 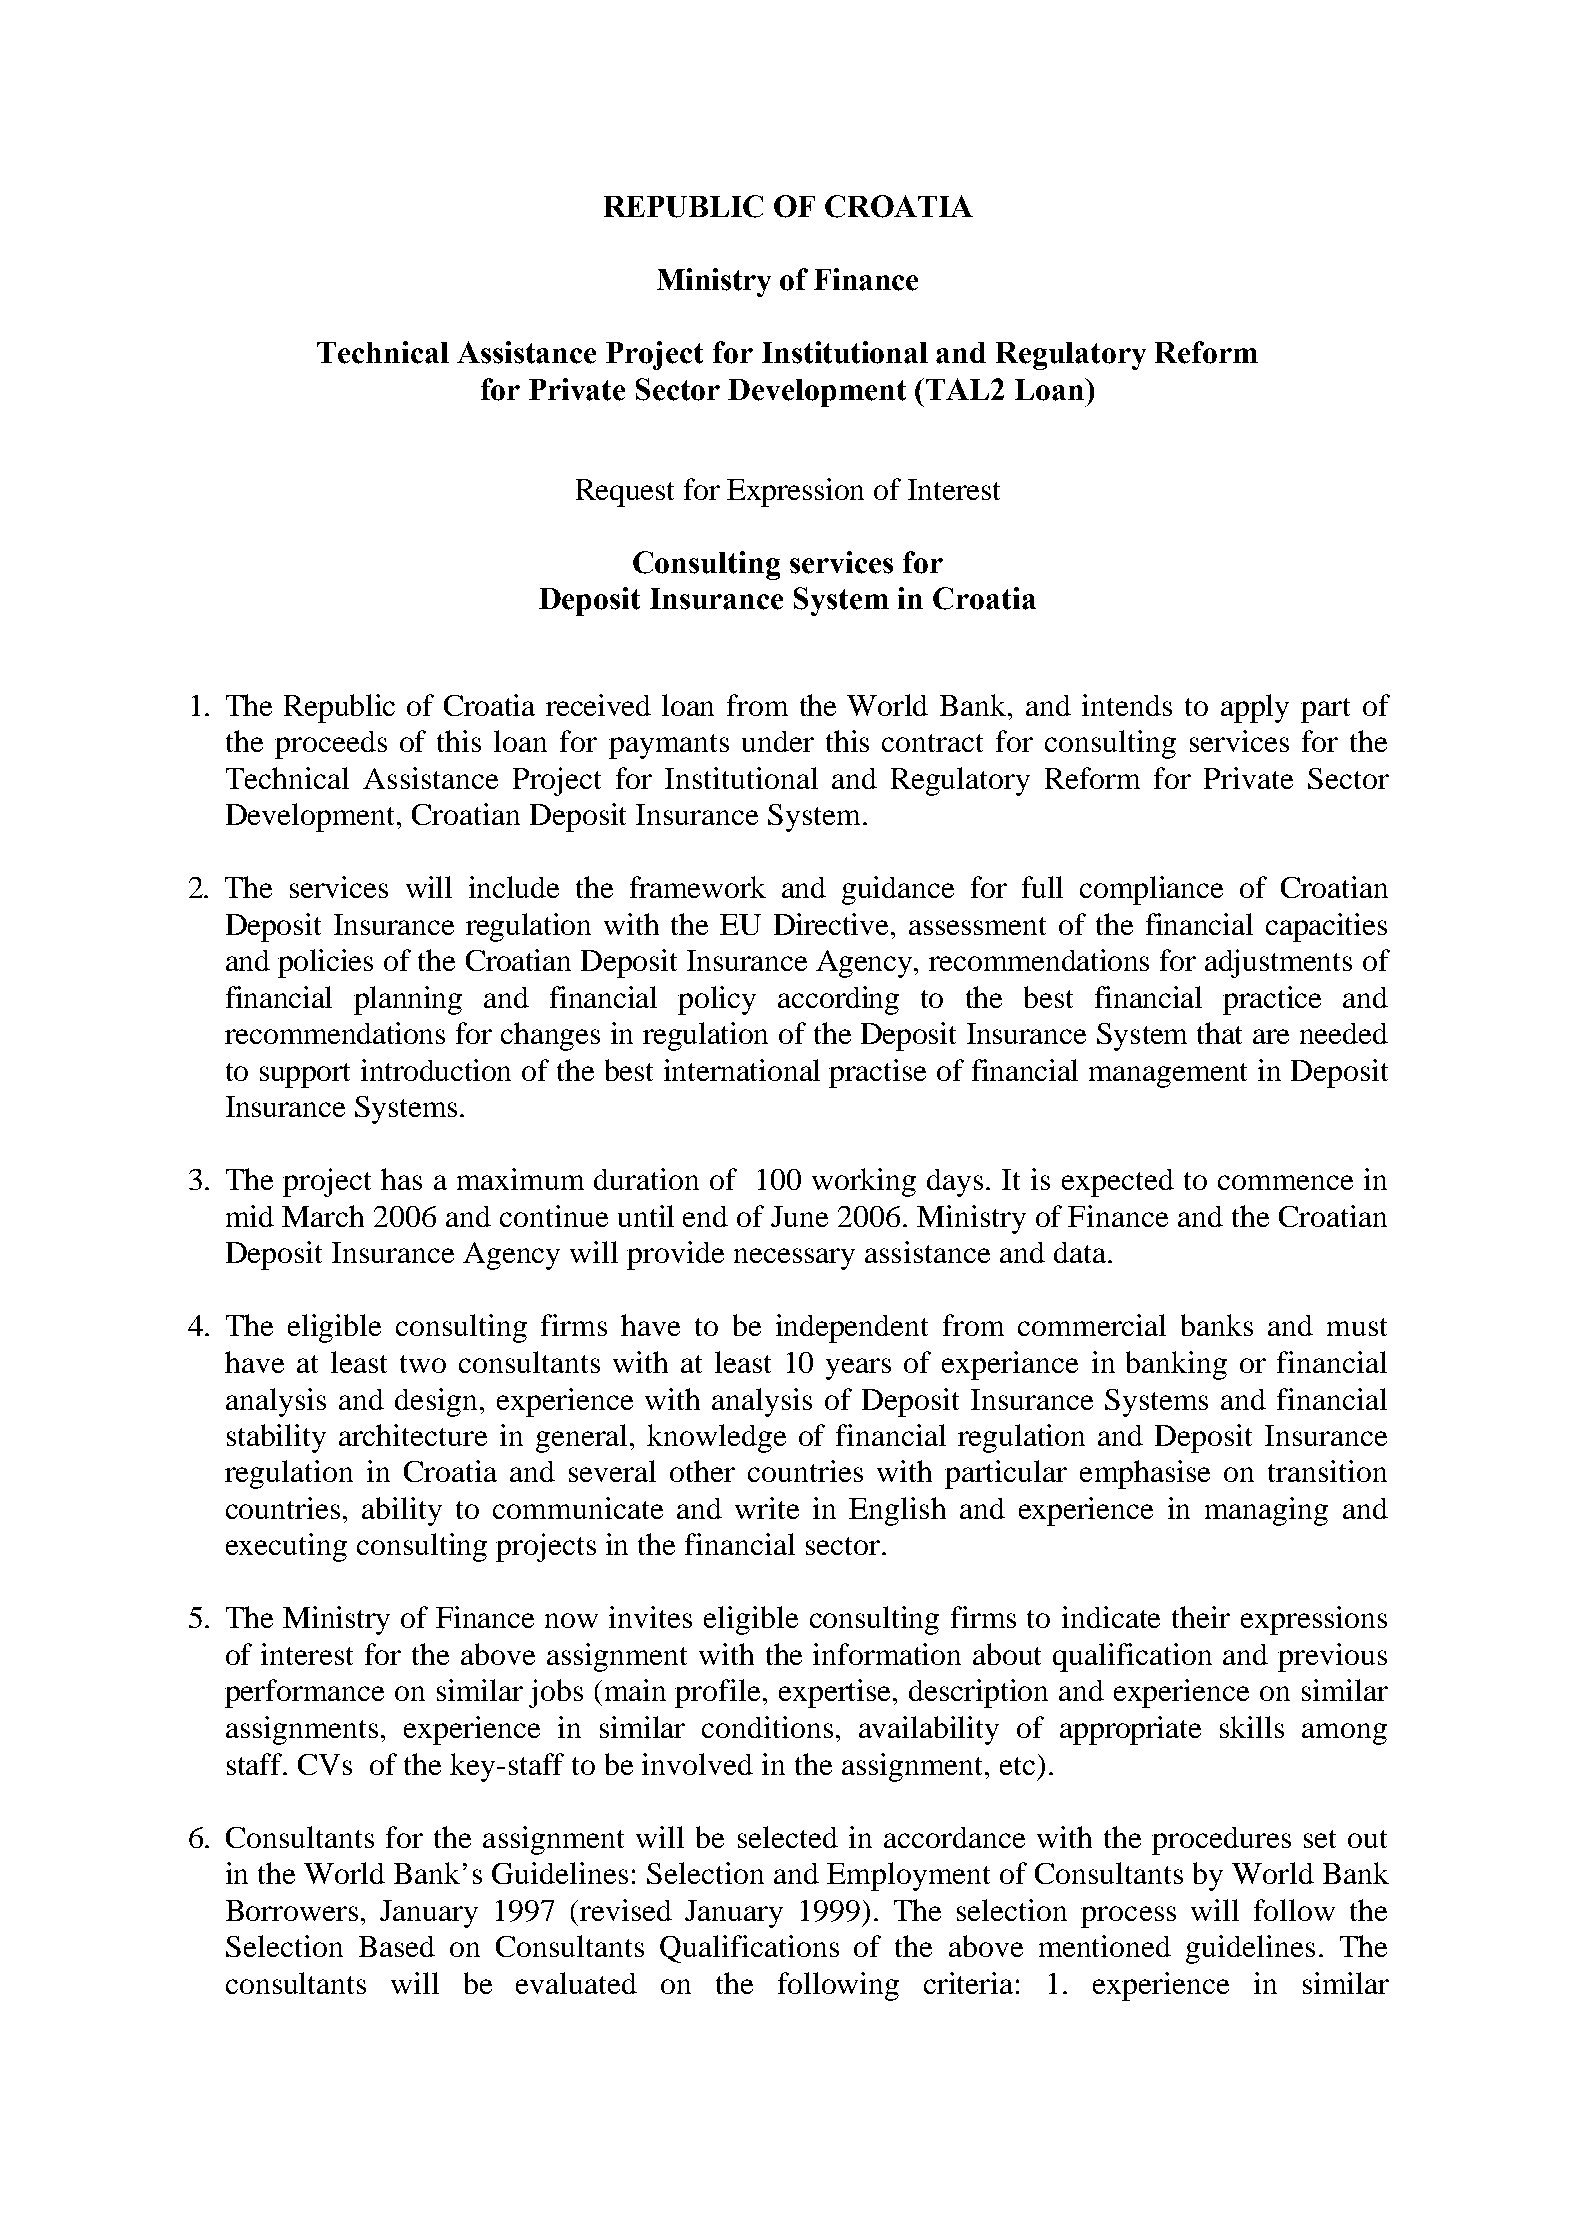 I want to click on Employment, so click(x=908, y=1876).
